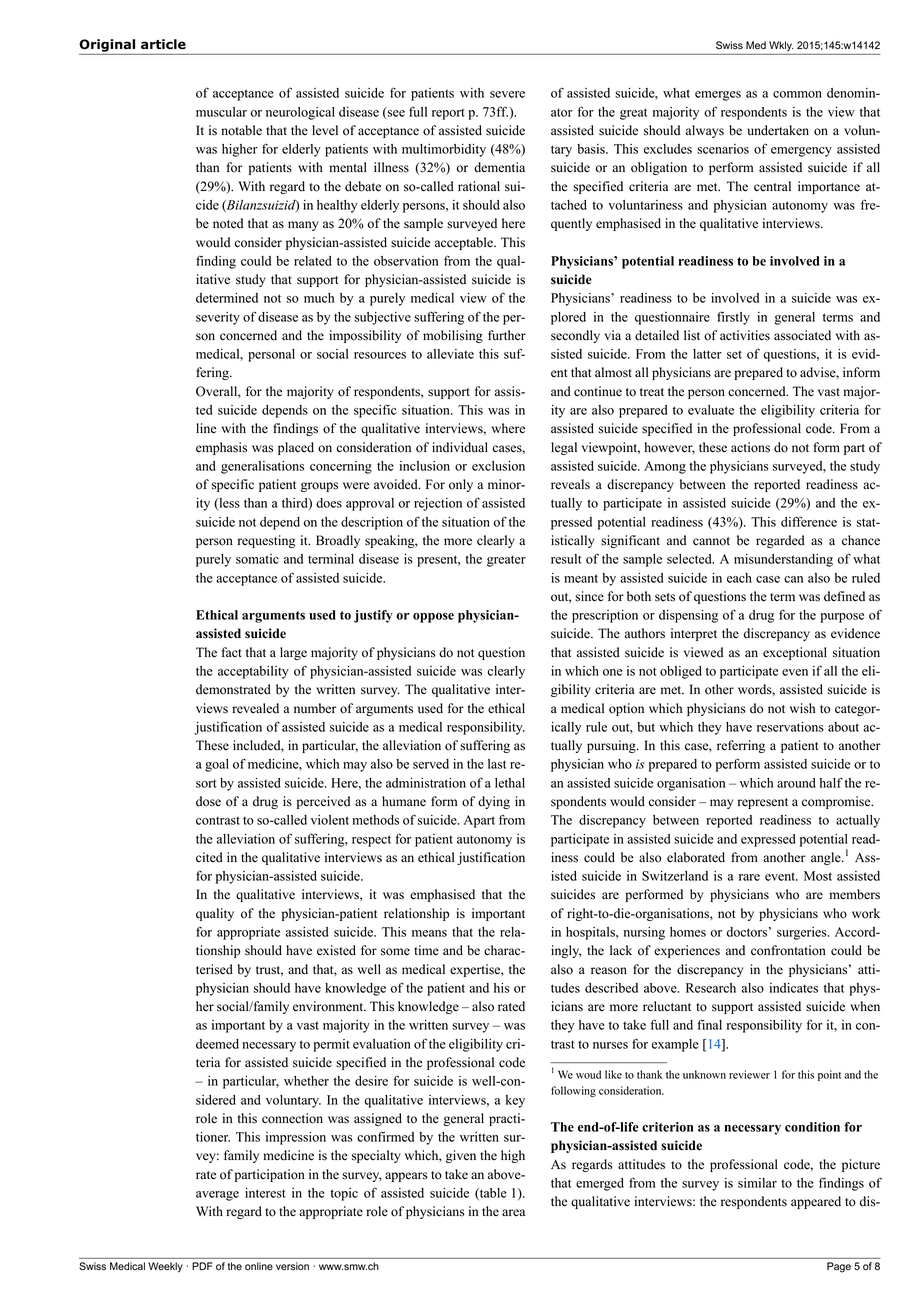 The image size is (924, 1308). I want to click on last, so click(497, 764).
